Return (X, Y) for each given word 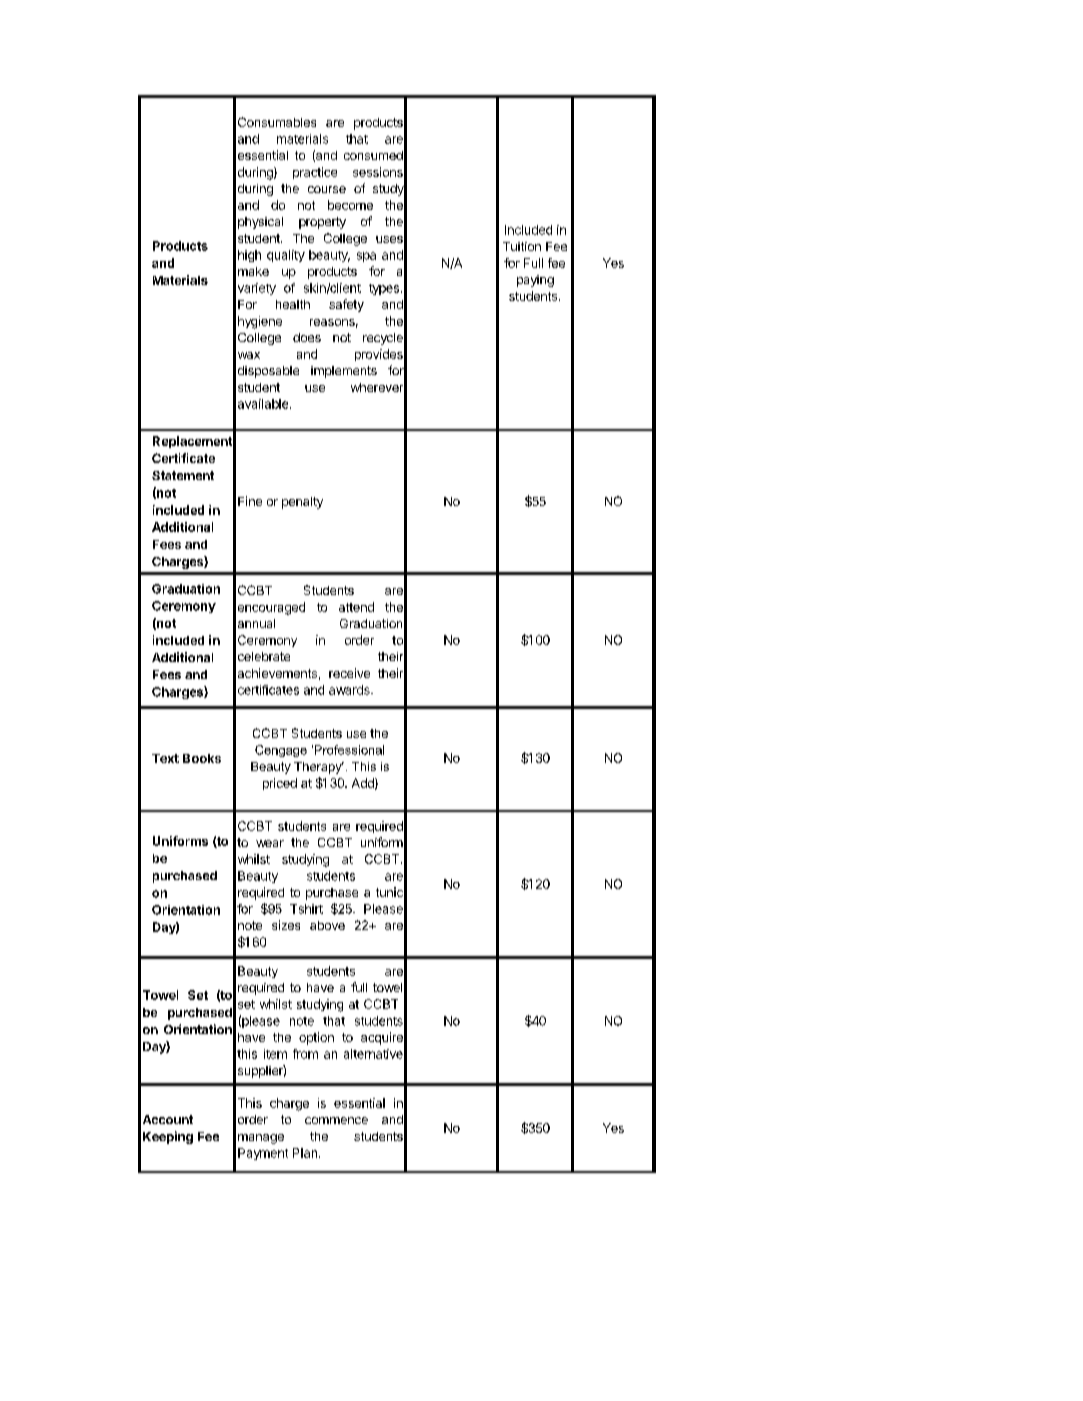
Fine (250, 501)
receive (349, 673)
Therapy (319, 768)
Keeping (168, 1137)
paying (535, 281)
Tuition (522, 246)
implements (344, 372)
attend (356, 607)
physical (260, 223)
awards (350, 690)
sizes (286, 925)
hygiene (260, 322)
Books (202, 758)
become (350, 205)
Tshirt (306, 909)
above (327, 925)
